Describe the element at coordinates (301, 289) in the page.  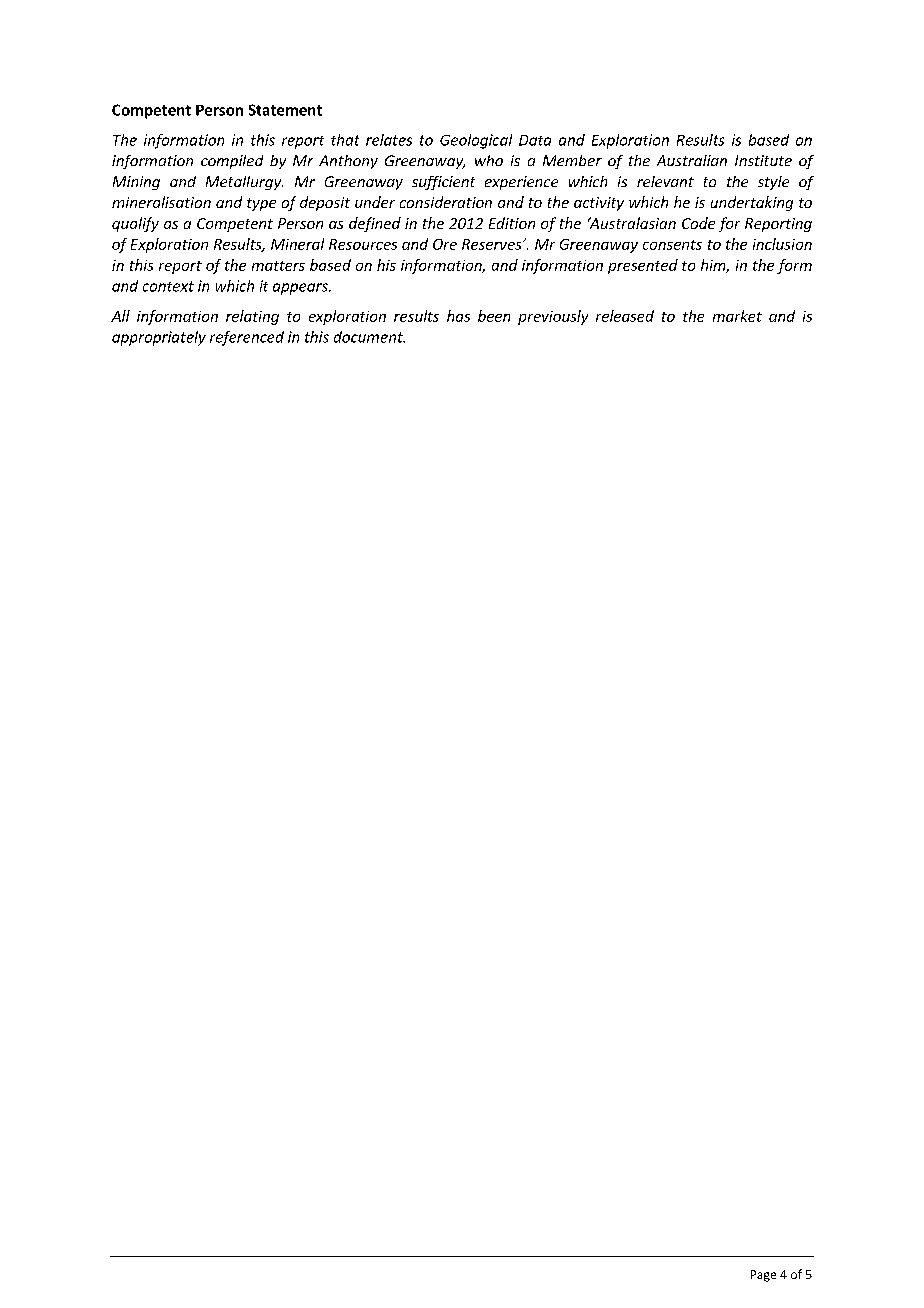
I see `appears` at that location.
